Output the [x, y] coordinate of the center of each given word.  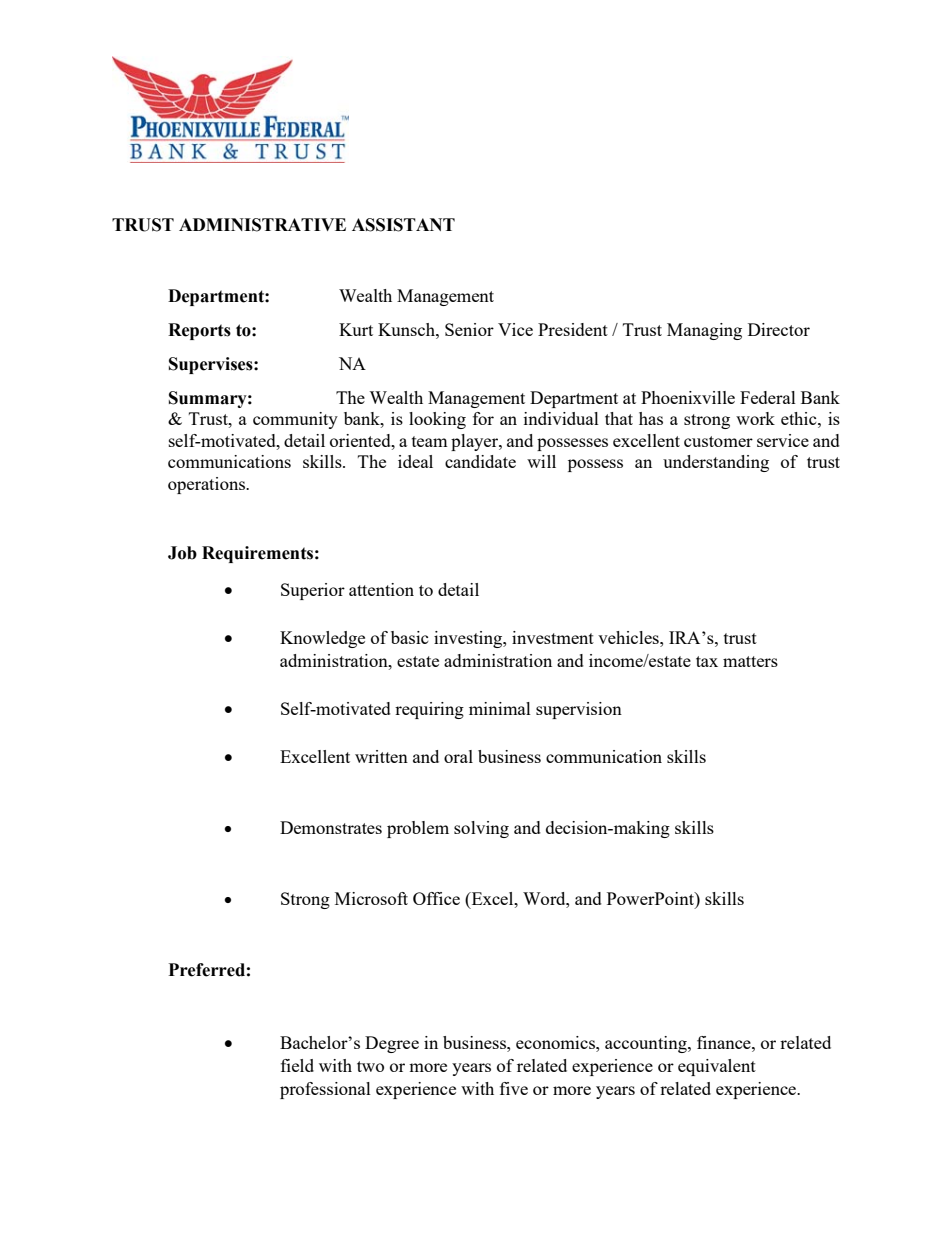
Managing [704, 331]
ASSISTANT [403, 225]
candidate [480, 461]
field [297, 1065]
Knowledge [322, 639]
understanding [716, 463]
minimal [500, 708]
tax [707, 661]
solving [481, 829]
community [295, 420]
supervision [579, 710]
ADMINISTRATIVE [262, 225]
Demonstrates [331, 827]
